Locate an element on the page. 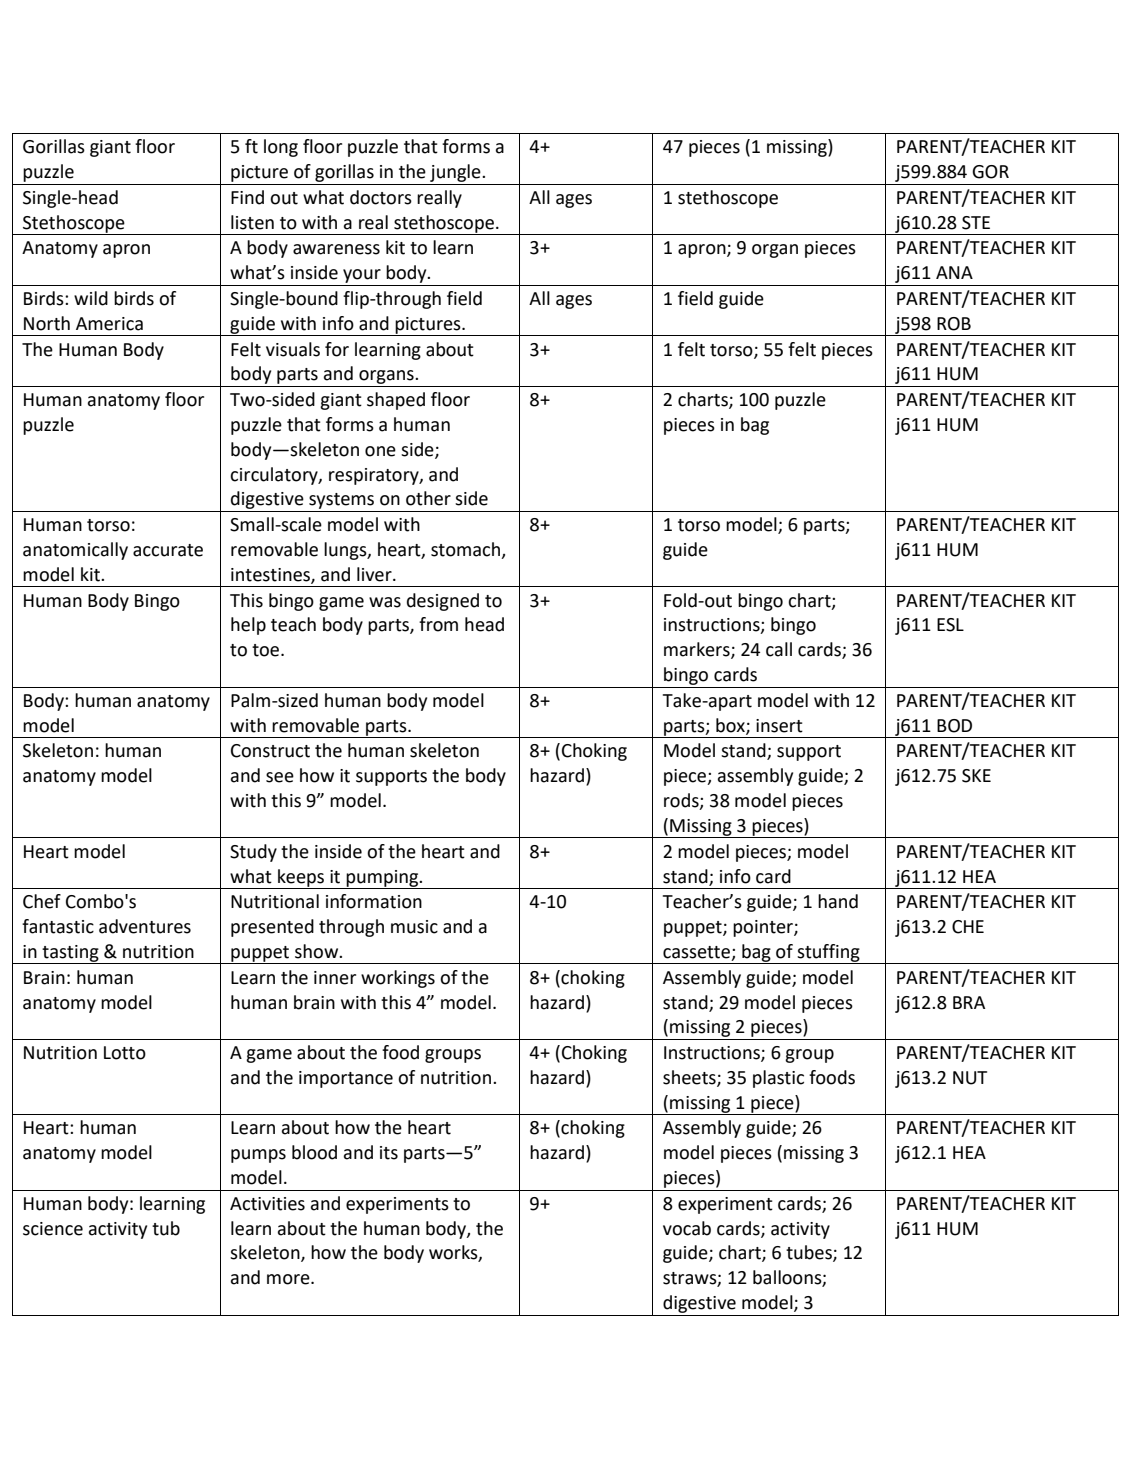 Image resolution: width=1131 pixels, height=1464 pixels. science is located at coordinates (53, 1229).
